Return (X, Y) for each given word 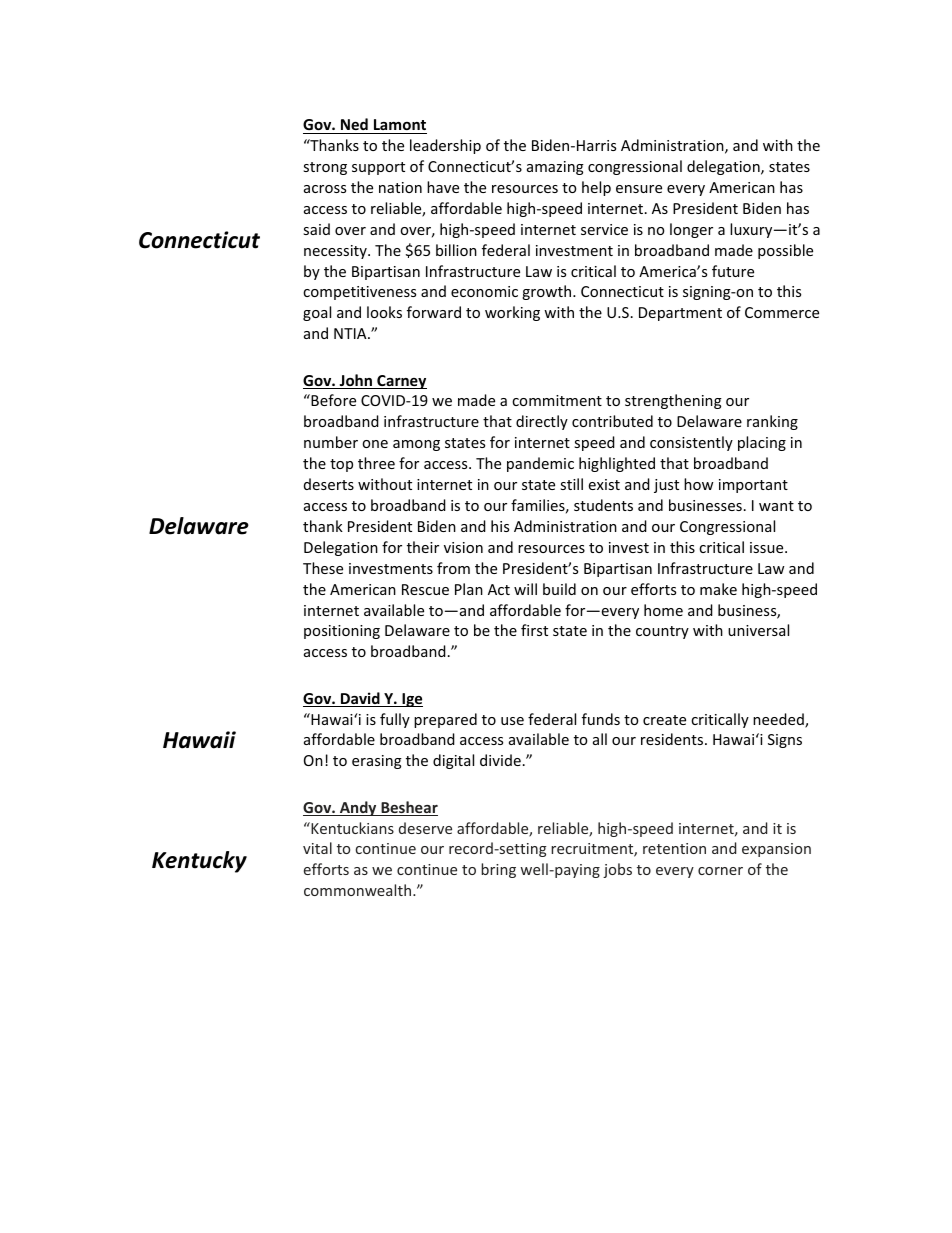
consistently (691, 443)
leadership (445, 146)
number (331, 442)
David (360, 699)
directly (542, 422)
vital (317, 848)
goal (317, 313)
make (718, 589)
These (323, 568)
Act (499, 589)
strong (325, 168)
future (733, 271)
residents (673, 739)
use (512, 721)
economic (484, 291)
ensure (639, 189)
